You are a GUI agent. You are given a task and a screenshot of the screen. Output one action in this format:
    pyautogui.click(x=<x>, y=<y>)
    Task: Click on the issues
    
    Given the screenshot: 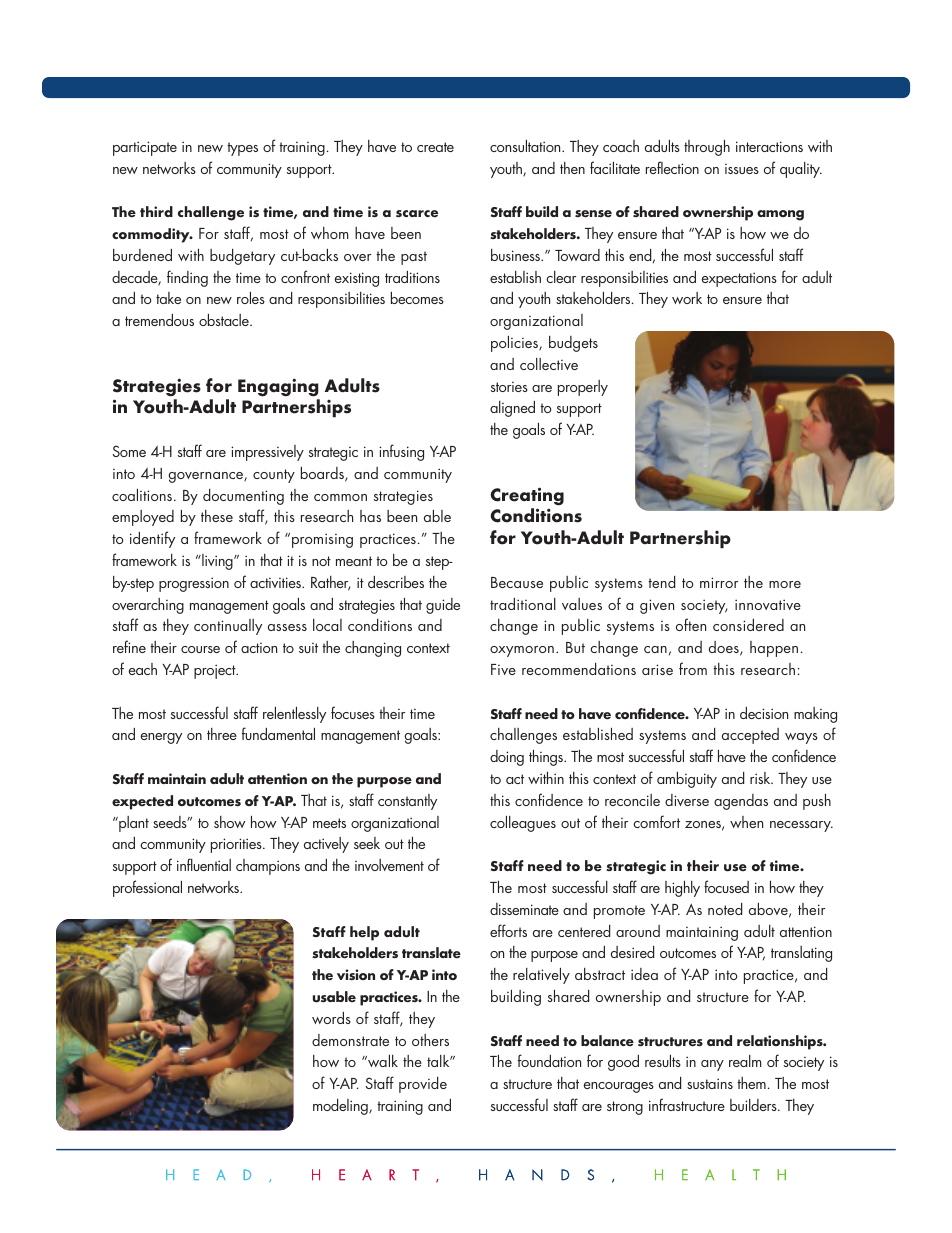 What is the action you would take?
    pyautogui.click(x=742, y=169)
